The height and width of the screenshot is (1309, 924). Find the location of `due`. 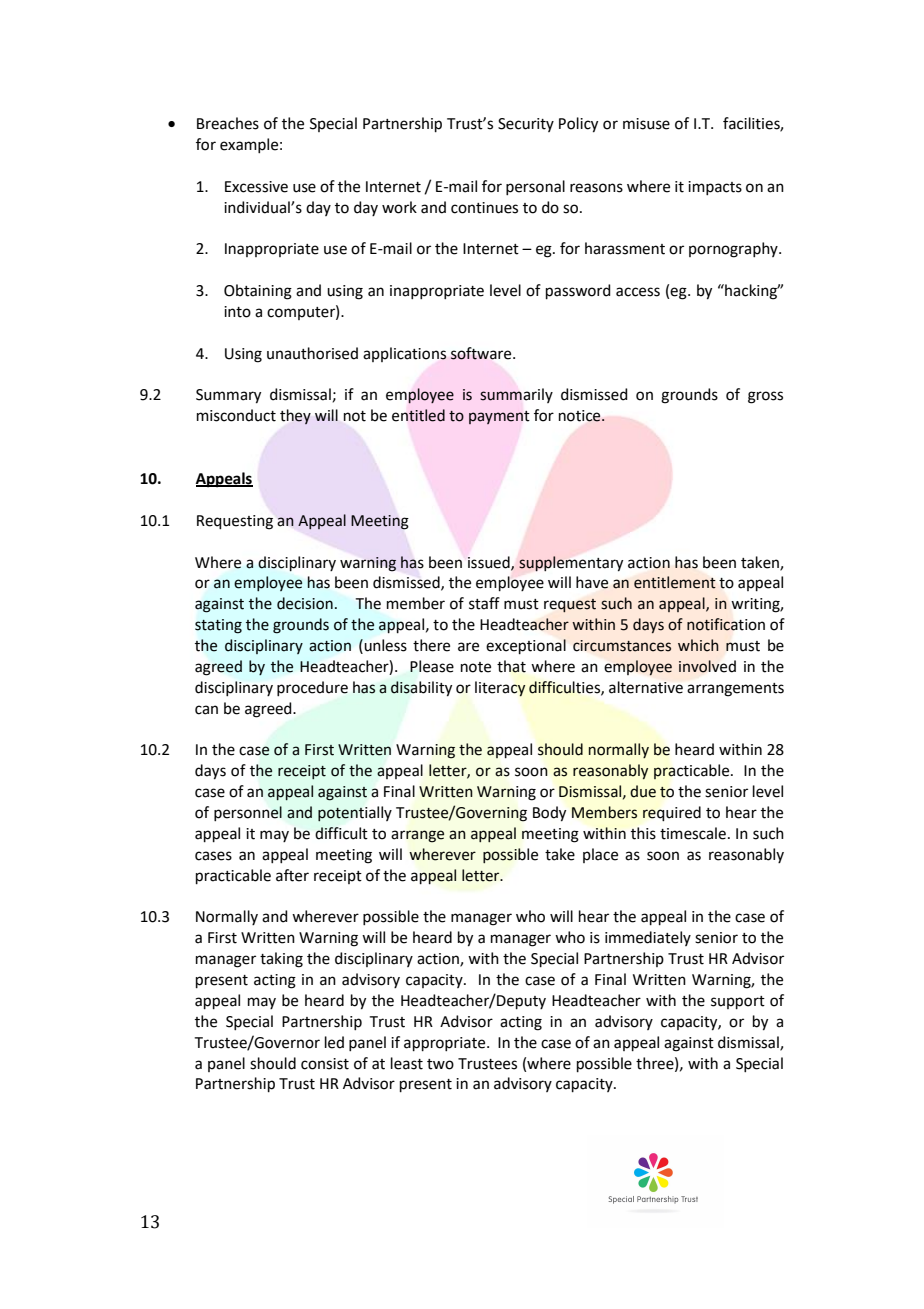

due is located at coordinates (643, 791).
